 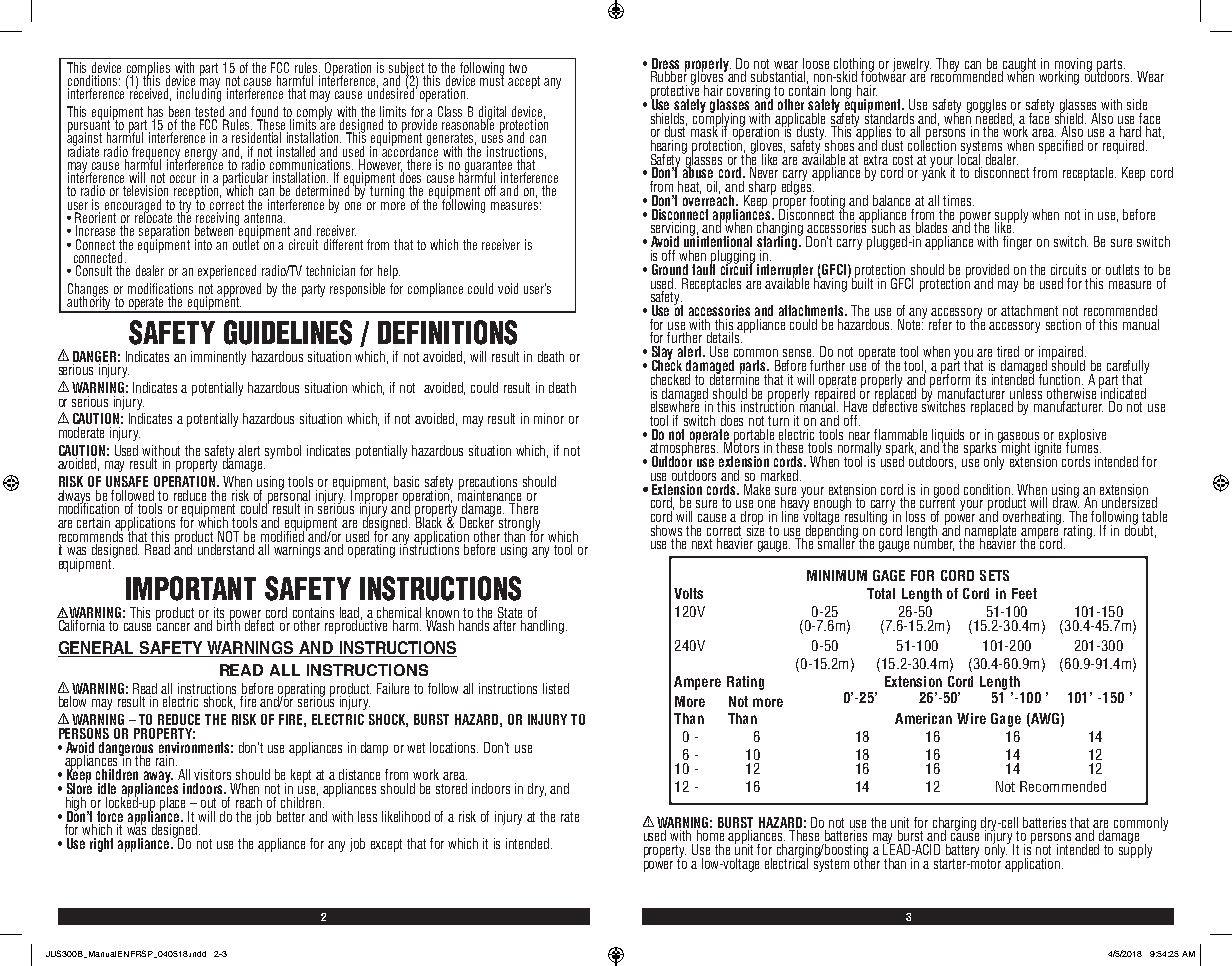 I want to click on including, so click(x=199, y=94).
